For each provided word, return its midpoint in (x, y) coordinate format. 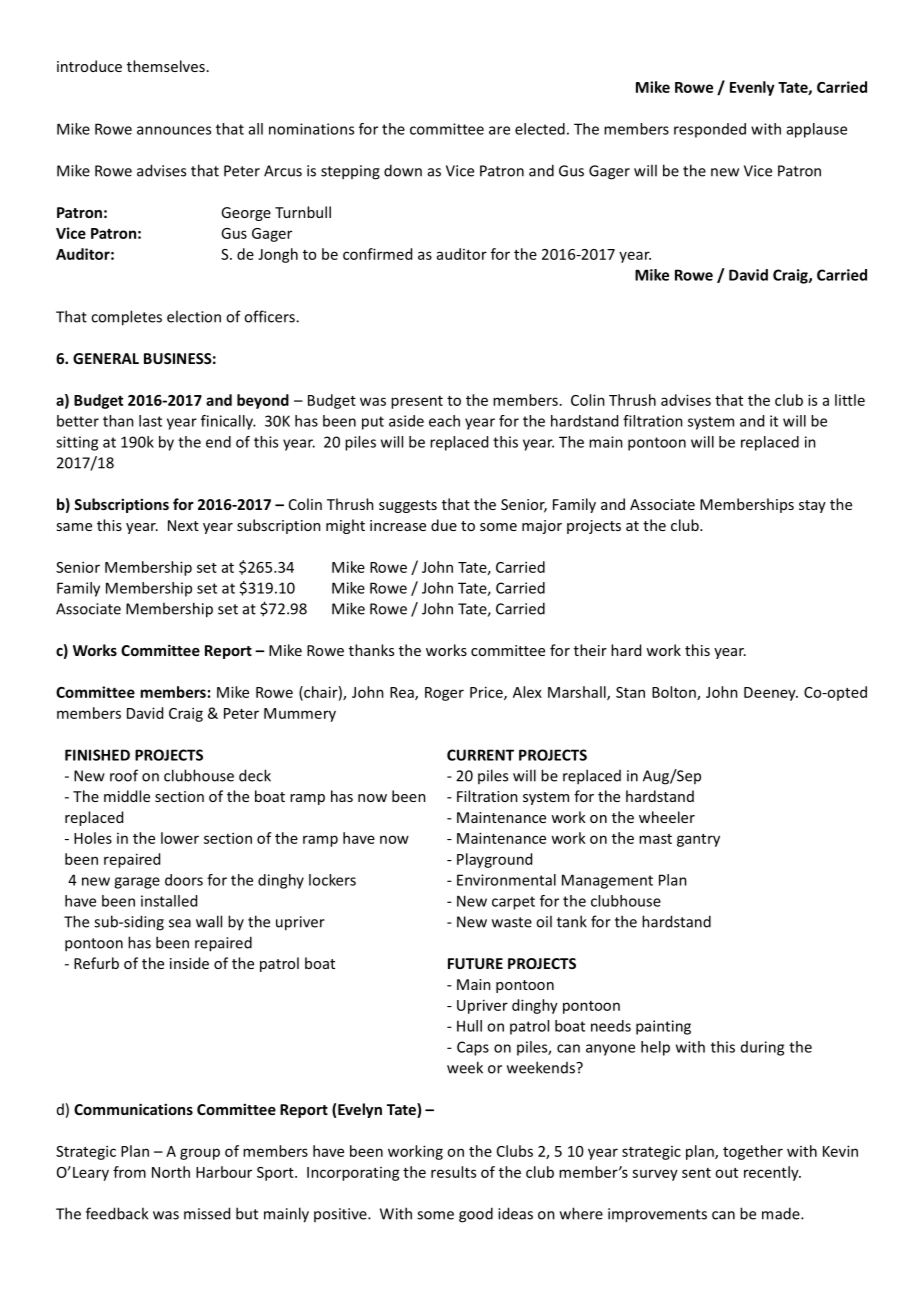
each (444, 421)
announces (174, 130)
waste (512, 922)
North (171, 1172)
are (499, 130)
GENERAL (106, 358)
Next (183, 525)
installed (169, 901)
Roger (444, 694)
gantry (698, 840)
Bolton (675, 693)
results (453, 1172)
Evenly (752, 88)
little (850, 400)
